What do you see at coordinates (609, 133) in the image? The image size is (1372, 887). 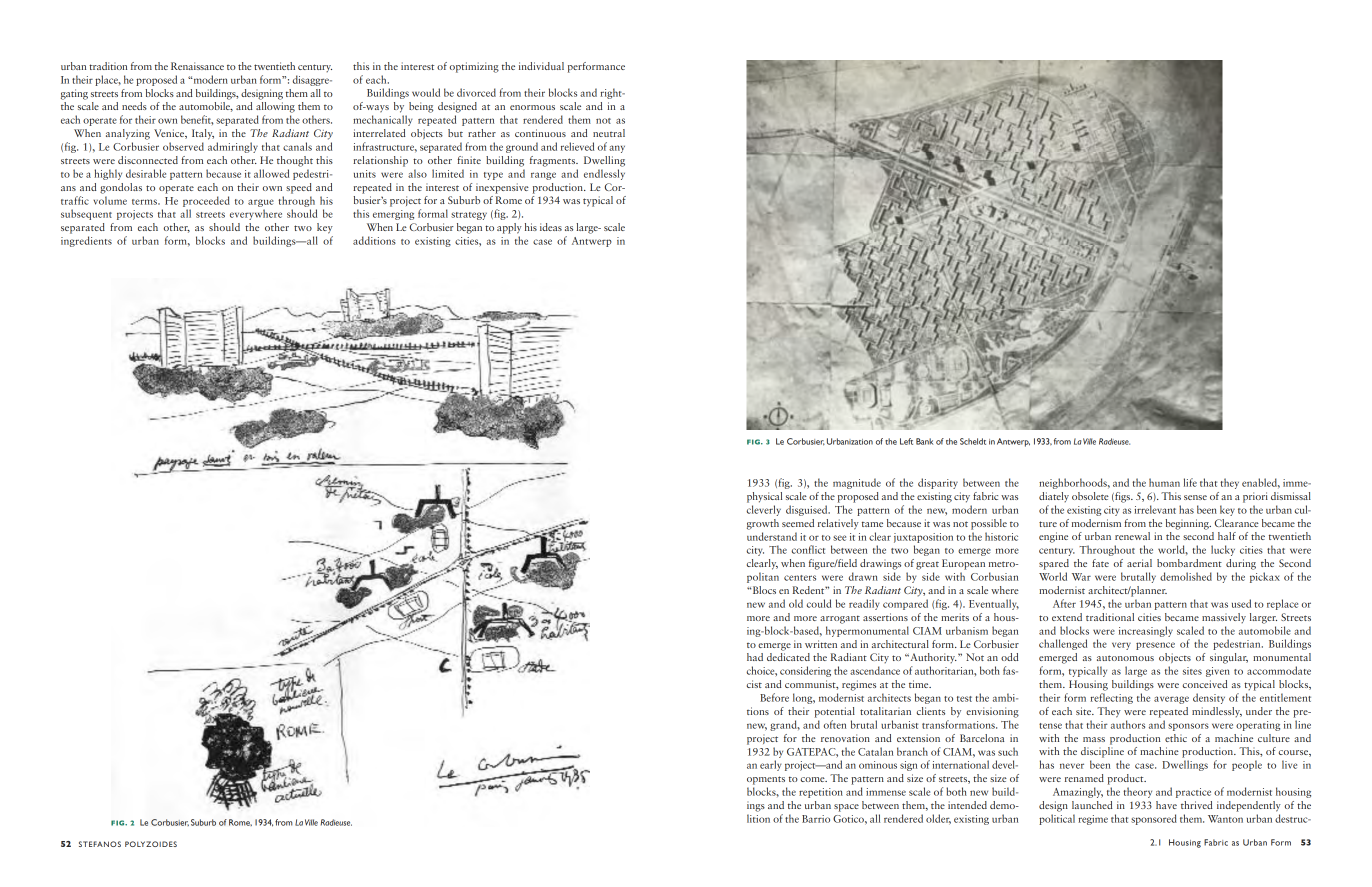 I see `neutral` at bounding box center [609, 133].
